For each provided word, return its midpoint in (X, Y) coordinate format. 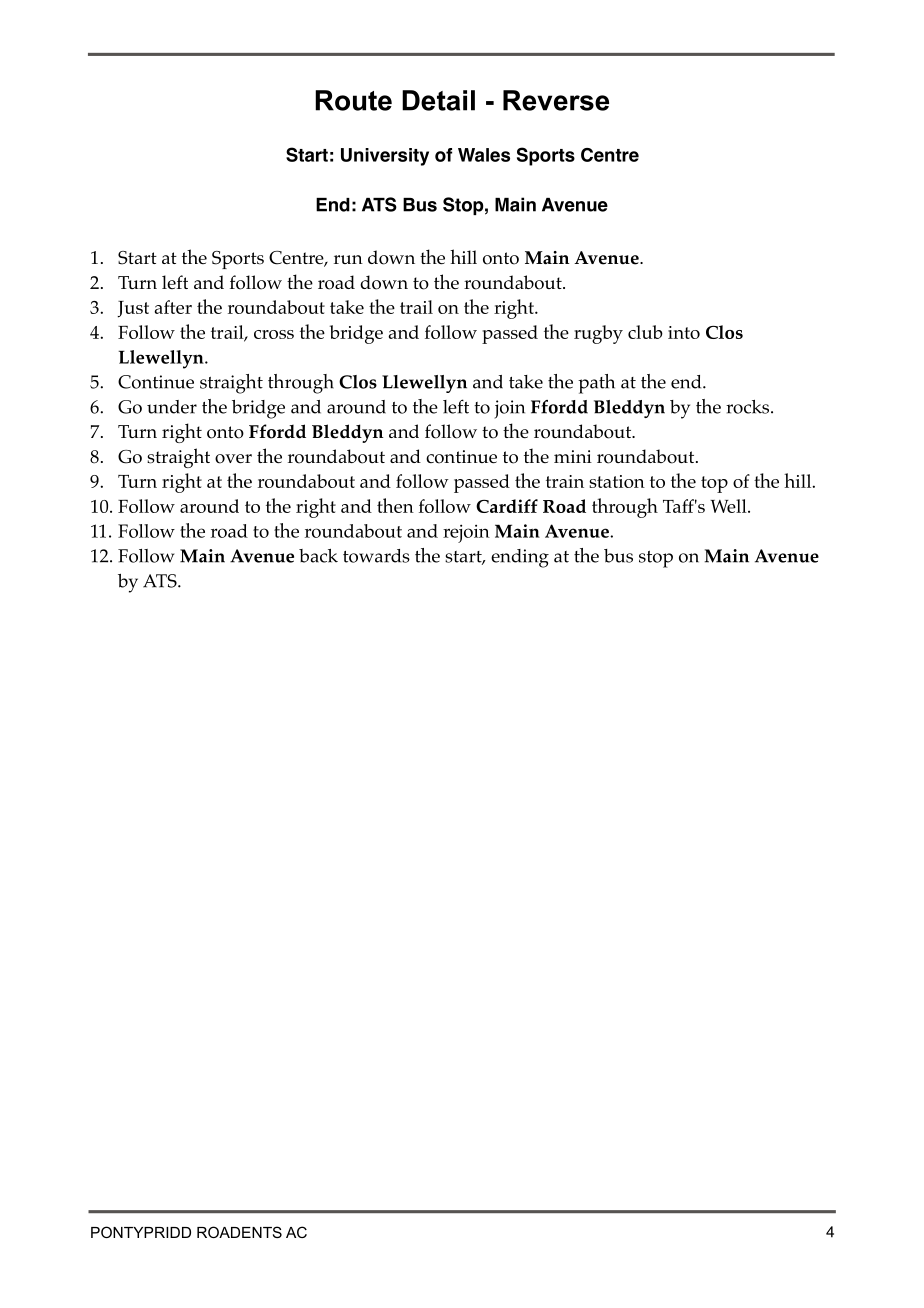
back (318, 556)
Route (353, 100)
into (684, 332)
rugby (598, 334)
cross (274, 334)
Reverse (556, 100)
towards (376, 556)
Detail (438, 100)
